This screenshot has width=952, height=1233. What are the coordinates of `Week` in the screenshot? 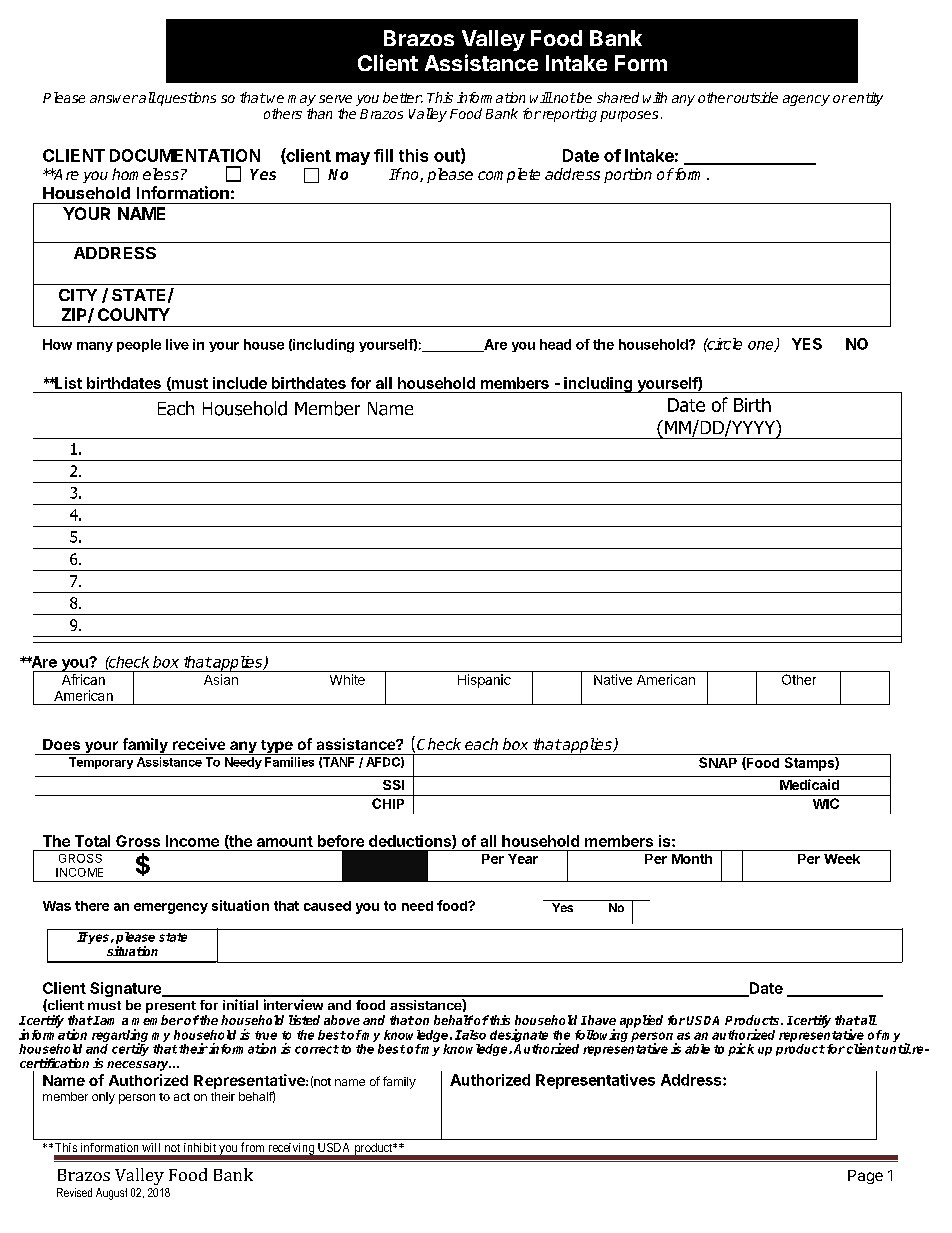 It's located at (842, 859).
